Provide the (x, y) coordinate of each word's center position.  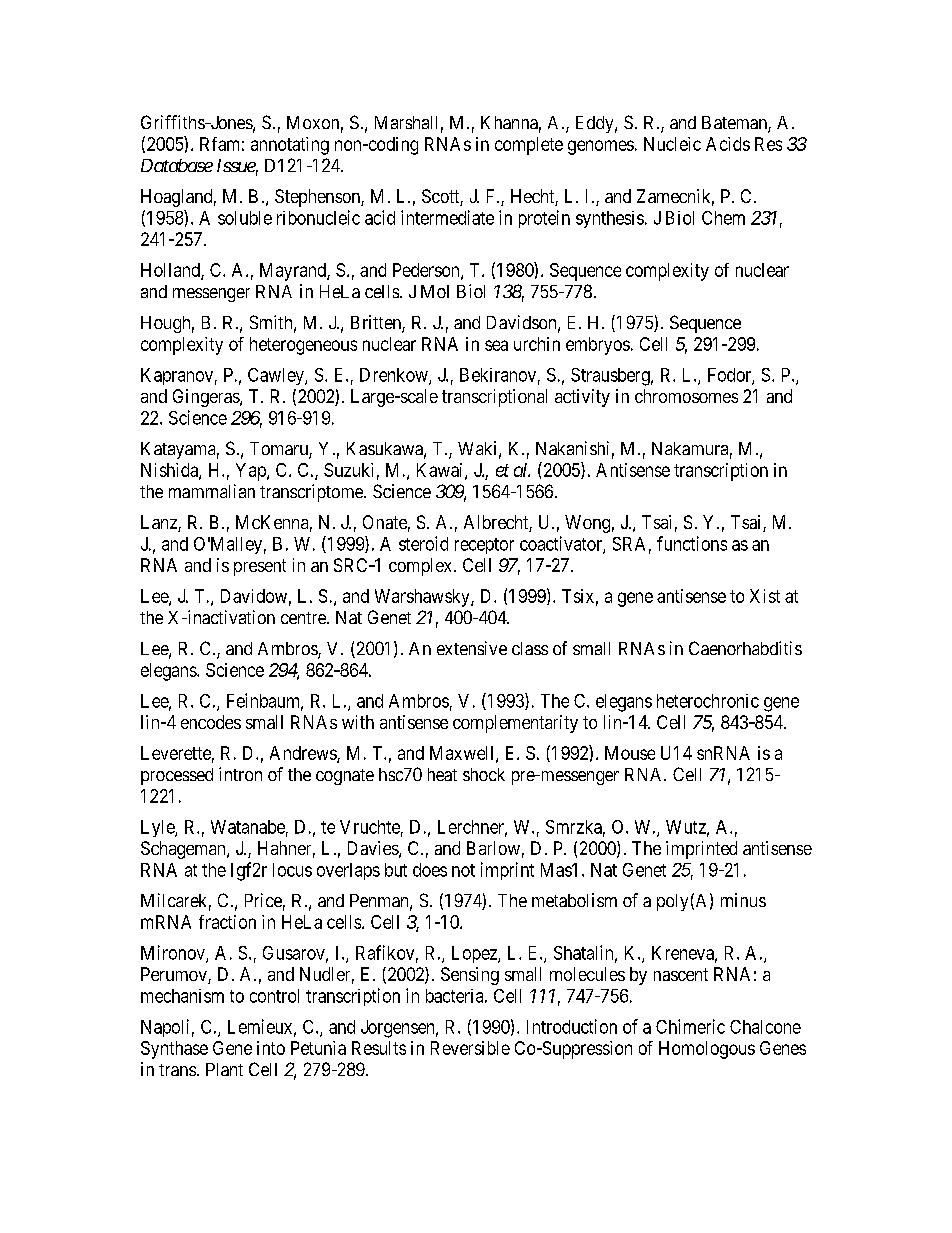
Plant (224, 1069)
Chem (723, 218)
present (260, 567)
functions (692, 543)
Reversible (470, 1048)
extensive (472, 648)
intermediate (447, 217)
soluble (245, 218)
